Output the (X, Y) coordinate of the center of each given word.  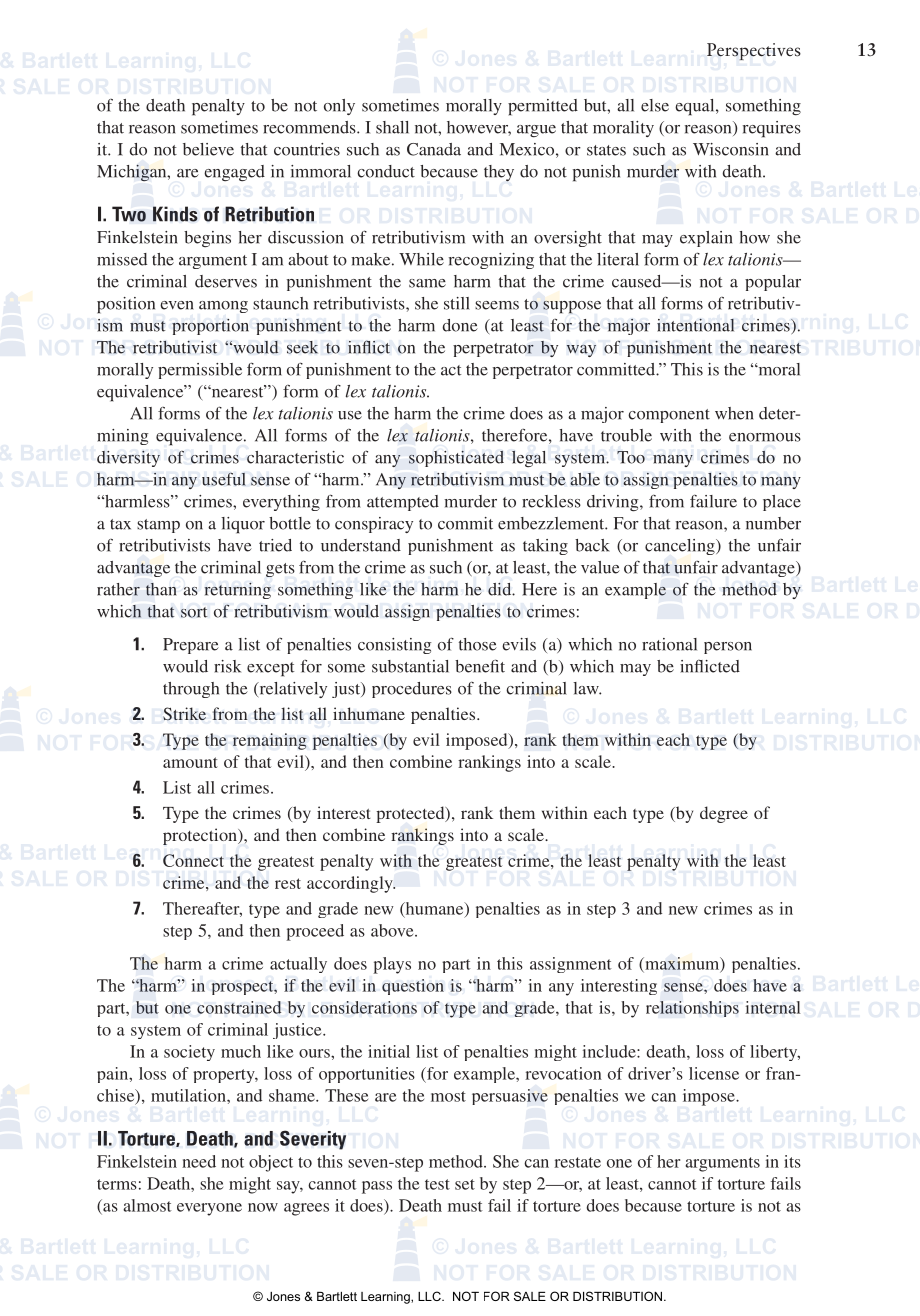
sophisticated (456, 458)
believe (208, 149)
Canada (434, 149)
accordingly (351, 884)
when (734, 413)
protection (201, 836)
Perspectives (754, 51)
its (792, 1161)
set (465, 1184)
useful (224, 479)
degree (724, 814)
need (199, 1161)
